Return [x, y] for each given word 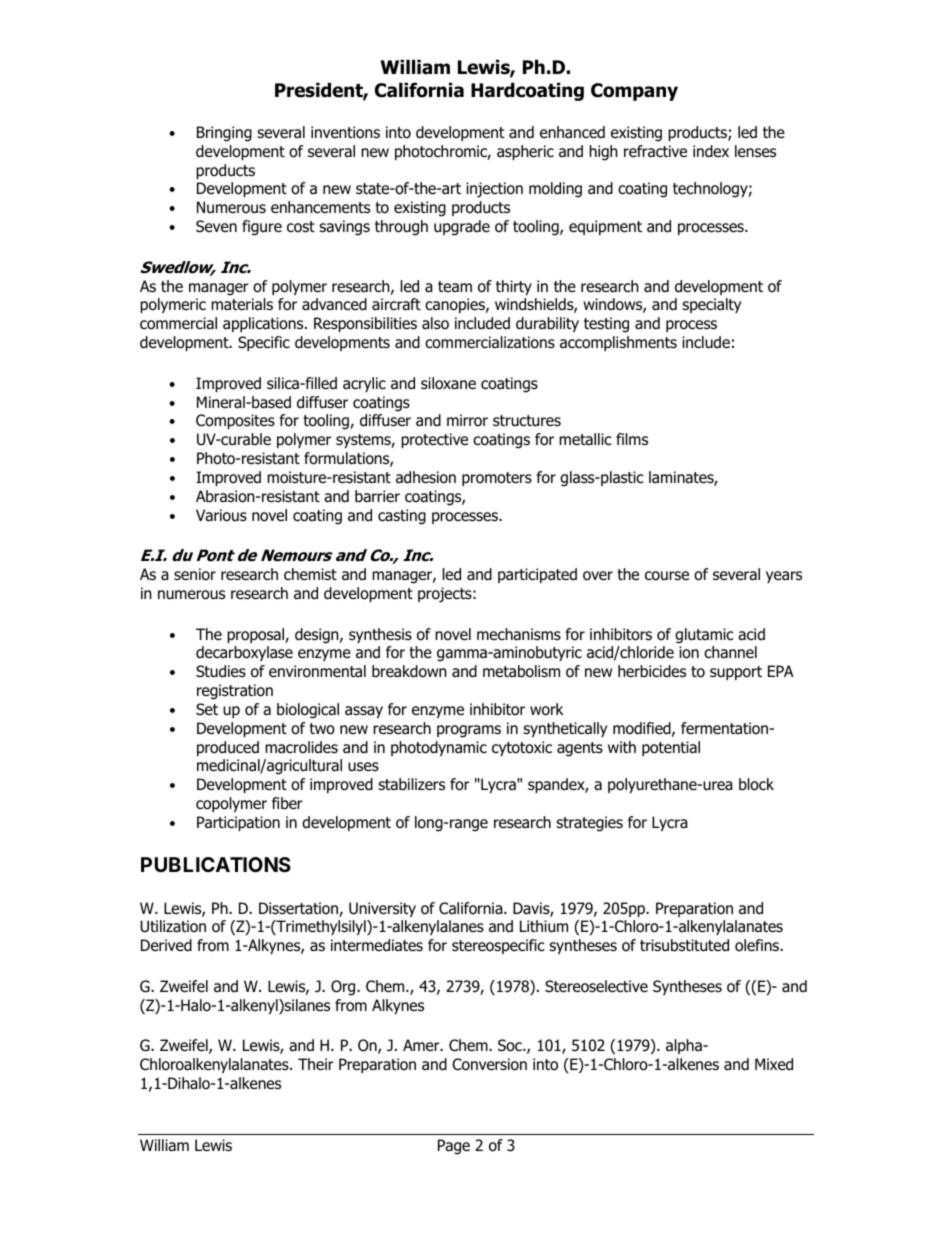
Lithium [544, 926]
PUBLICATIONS [216, 864]
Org [344, 988]
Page [454, 1147]
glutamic [704, 636]
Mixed [774, 1064]
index [711, 151]
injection [494, 190]
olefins [758, 945]
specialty [711, 305]
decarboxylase [244, 653]
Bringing [224, 134]
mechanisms [519, 634]
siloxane [448, 383]
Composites [235, 421]
